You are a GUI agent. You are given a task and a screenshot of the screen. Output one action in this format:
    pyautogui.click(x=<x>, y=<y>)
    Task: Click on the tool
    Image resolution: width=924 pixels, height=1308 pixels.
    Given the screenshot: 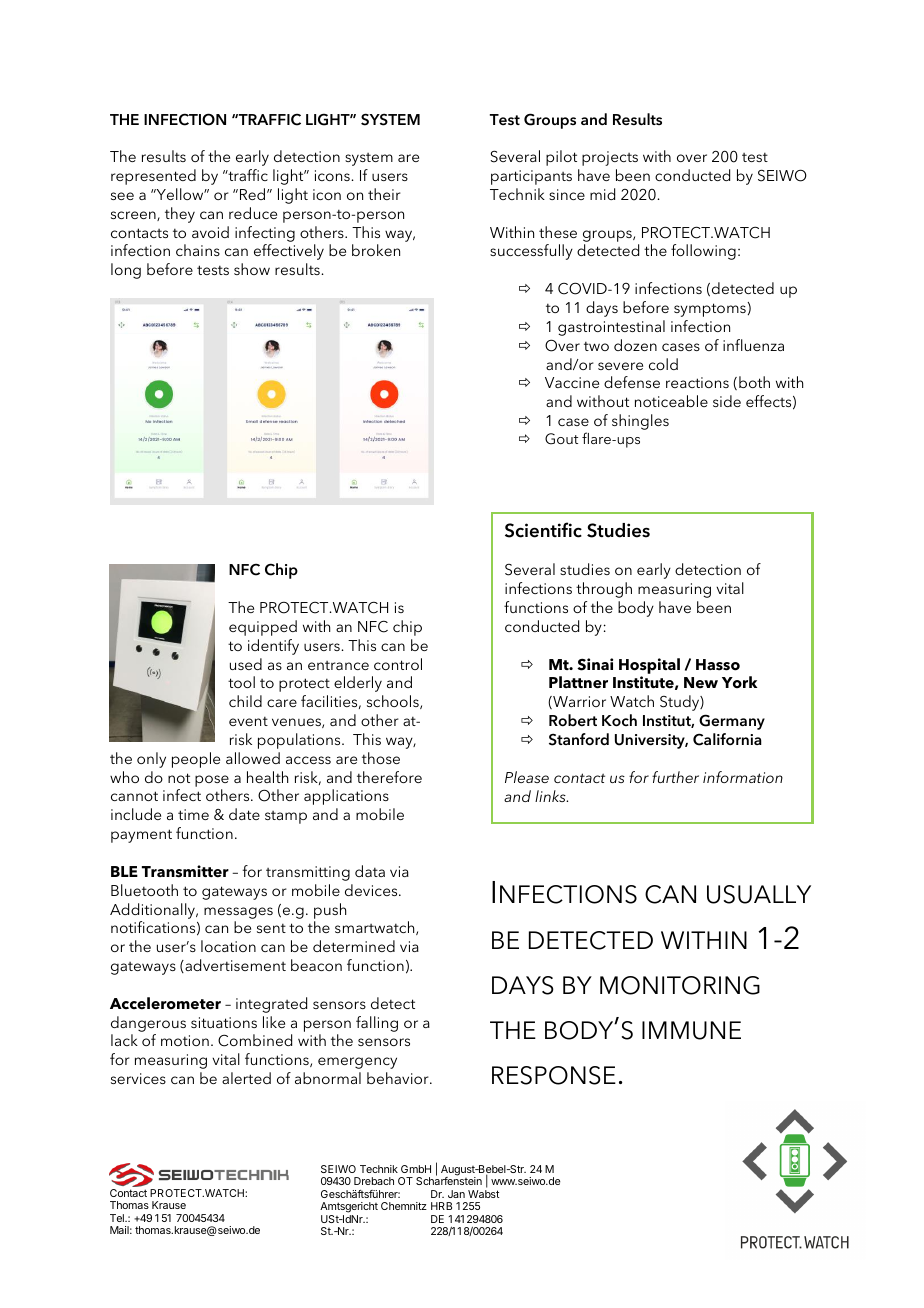 What is the action you would take?
    pyautogui.click(x=241, y=682)
